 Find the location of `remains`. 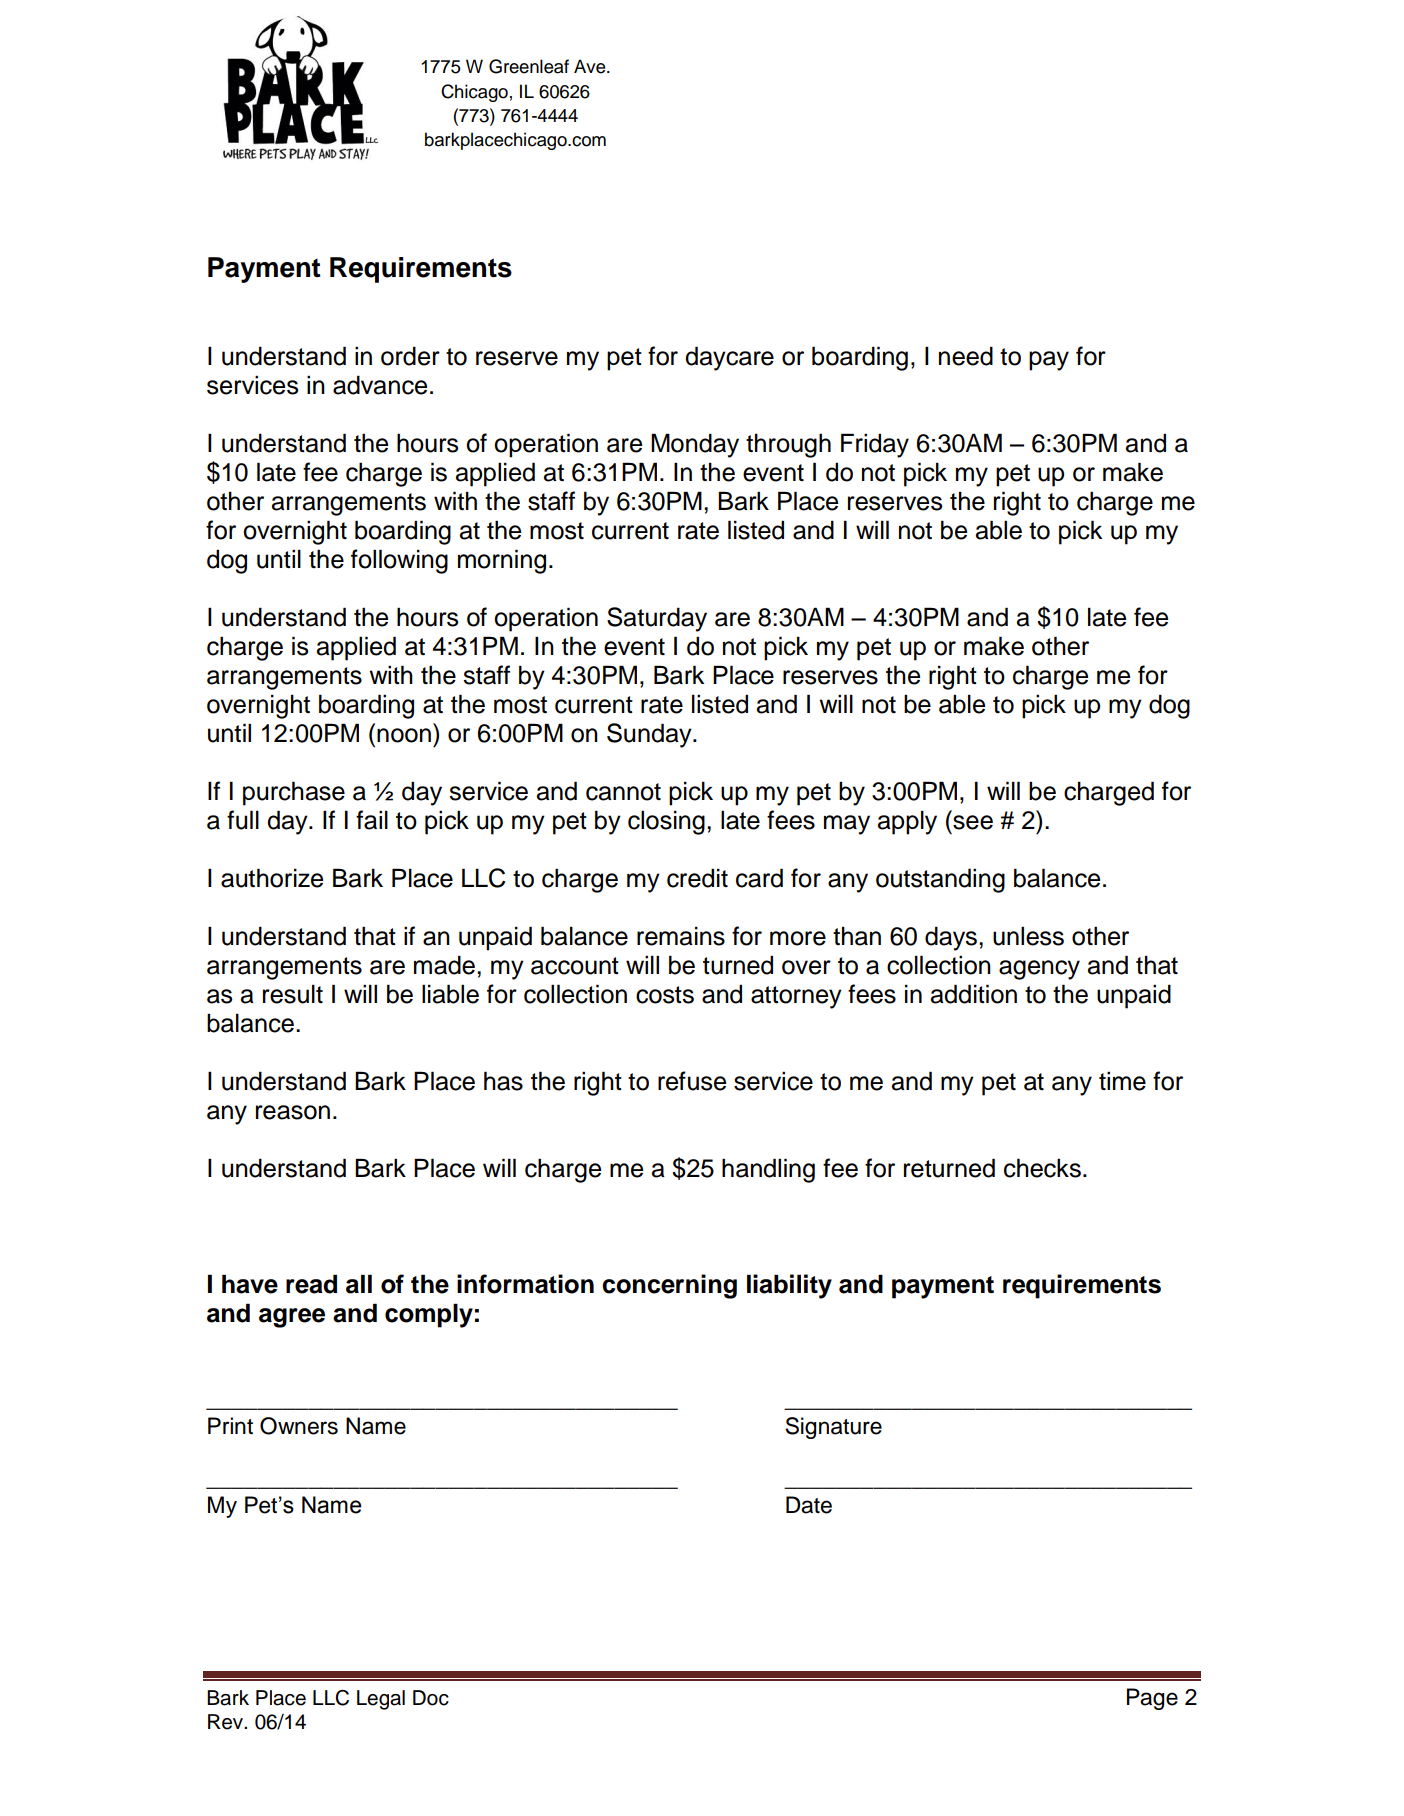

remains is located at coordinates (681, 936).
